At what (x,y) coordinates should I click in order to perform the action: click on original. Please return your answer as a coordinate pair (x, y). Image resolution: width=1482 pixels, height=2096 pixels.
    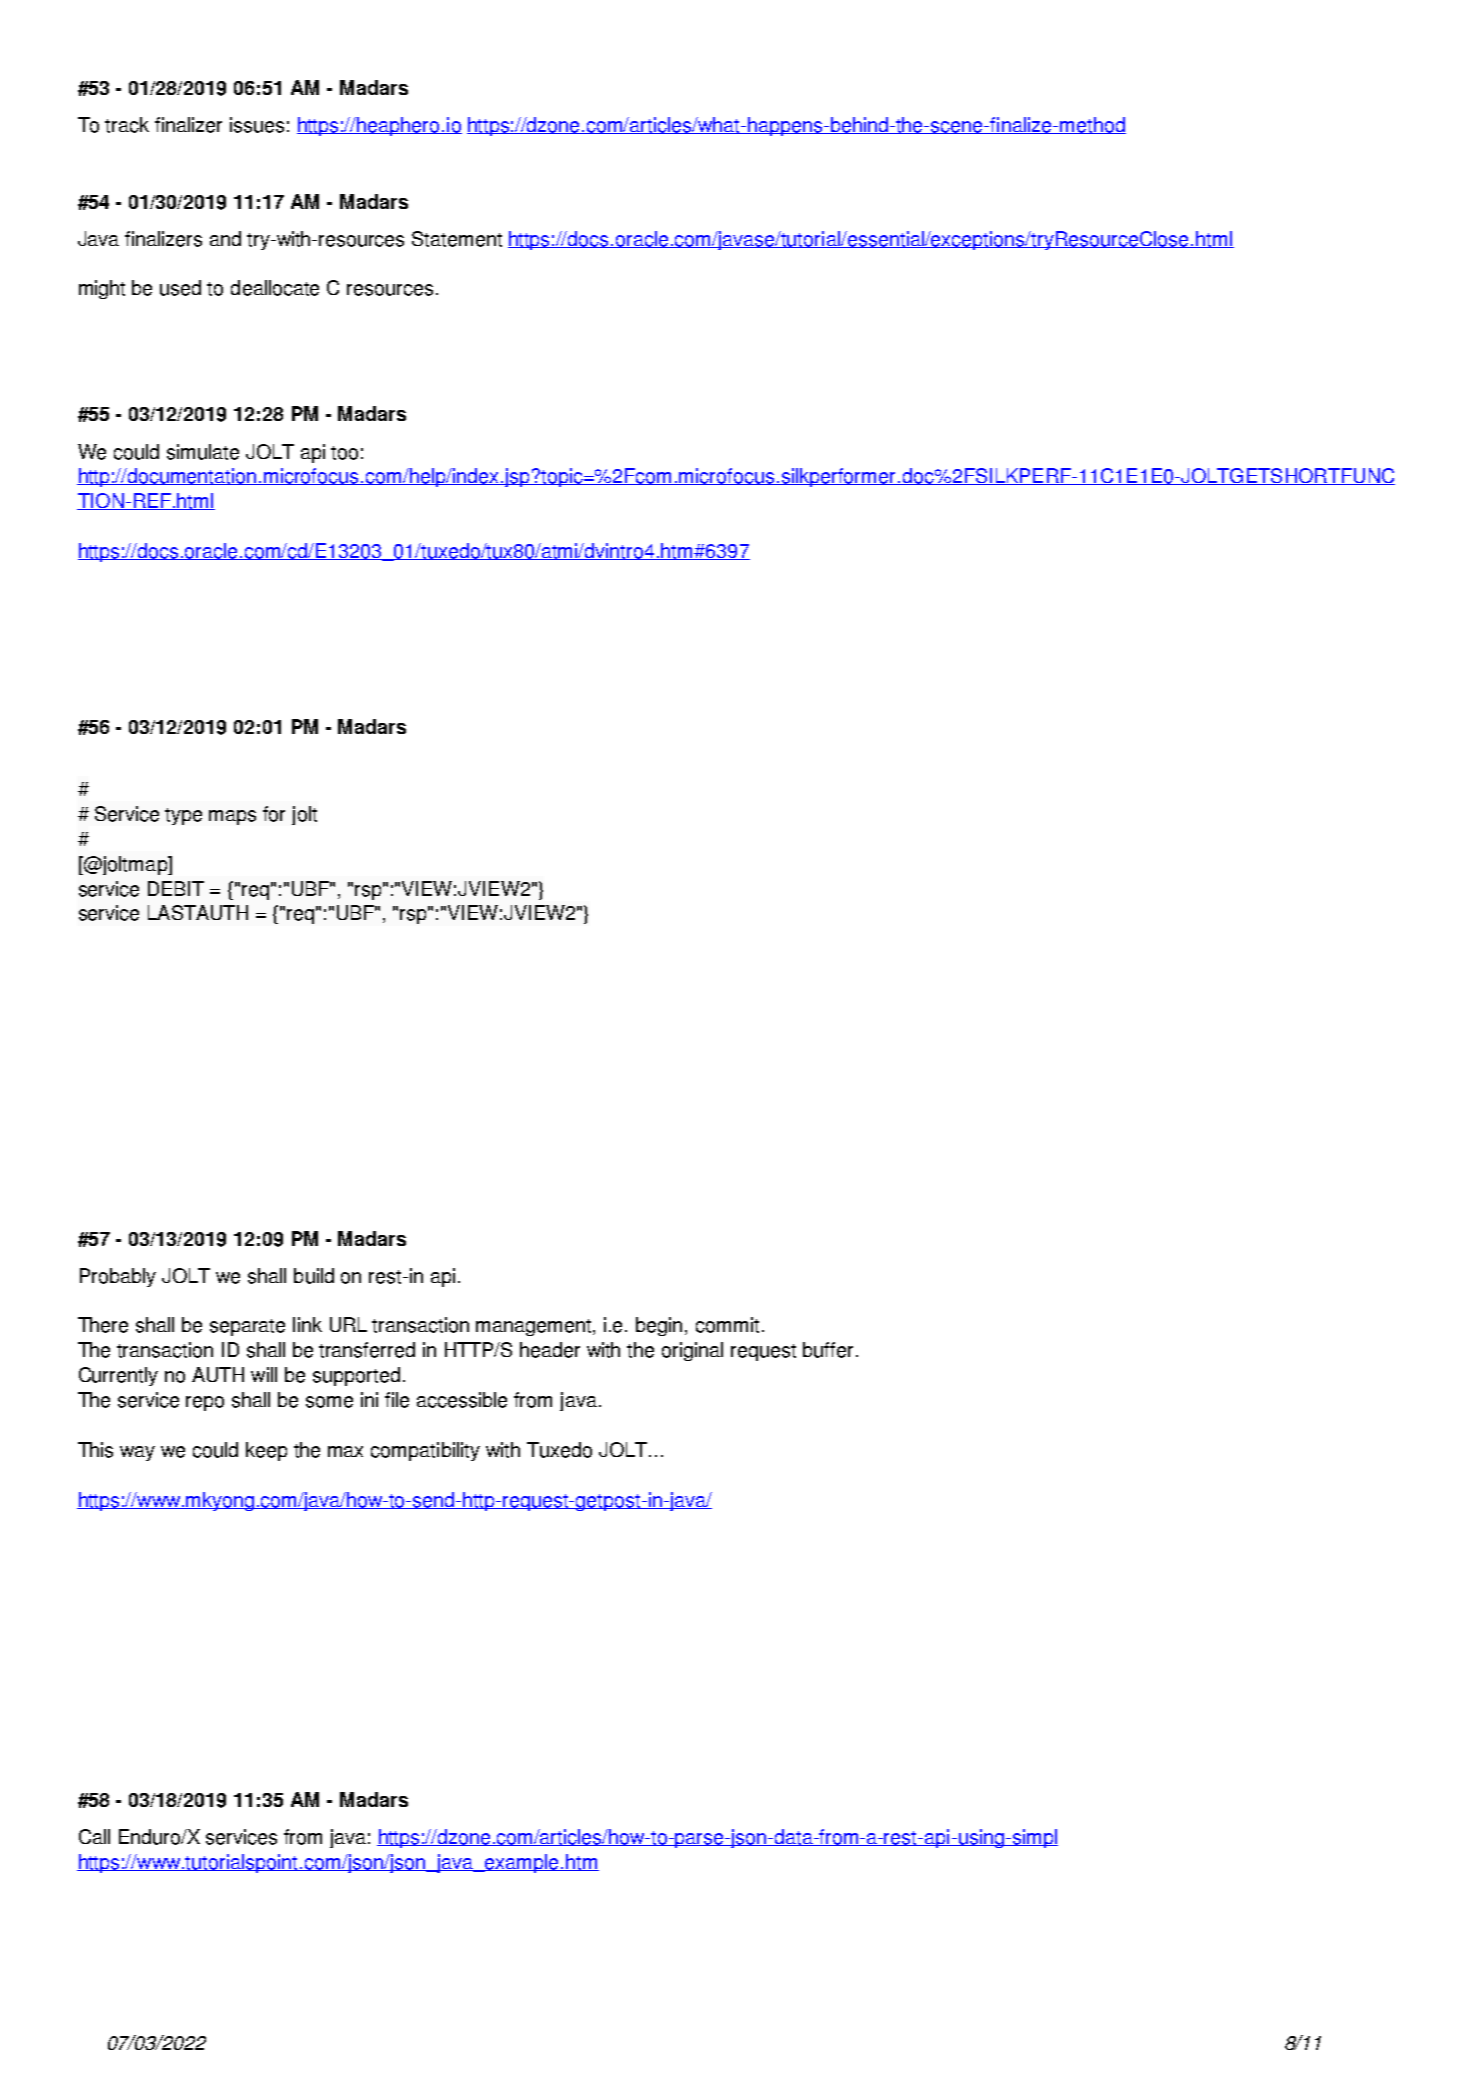
    Looking at the image, I should click on (692, 1351).
